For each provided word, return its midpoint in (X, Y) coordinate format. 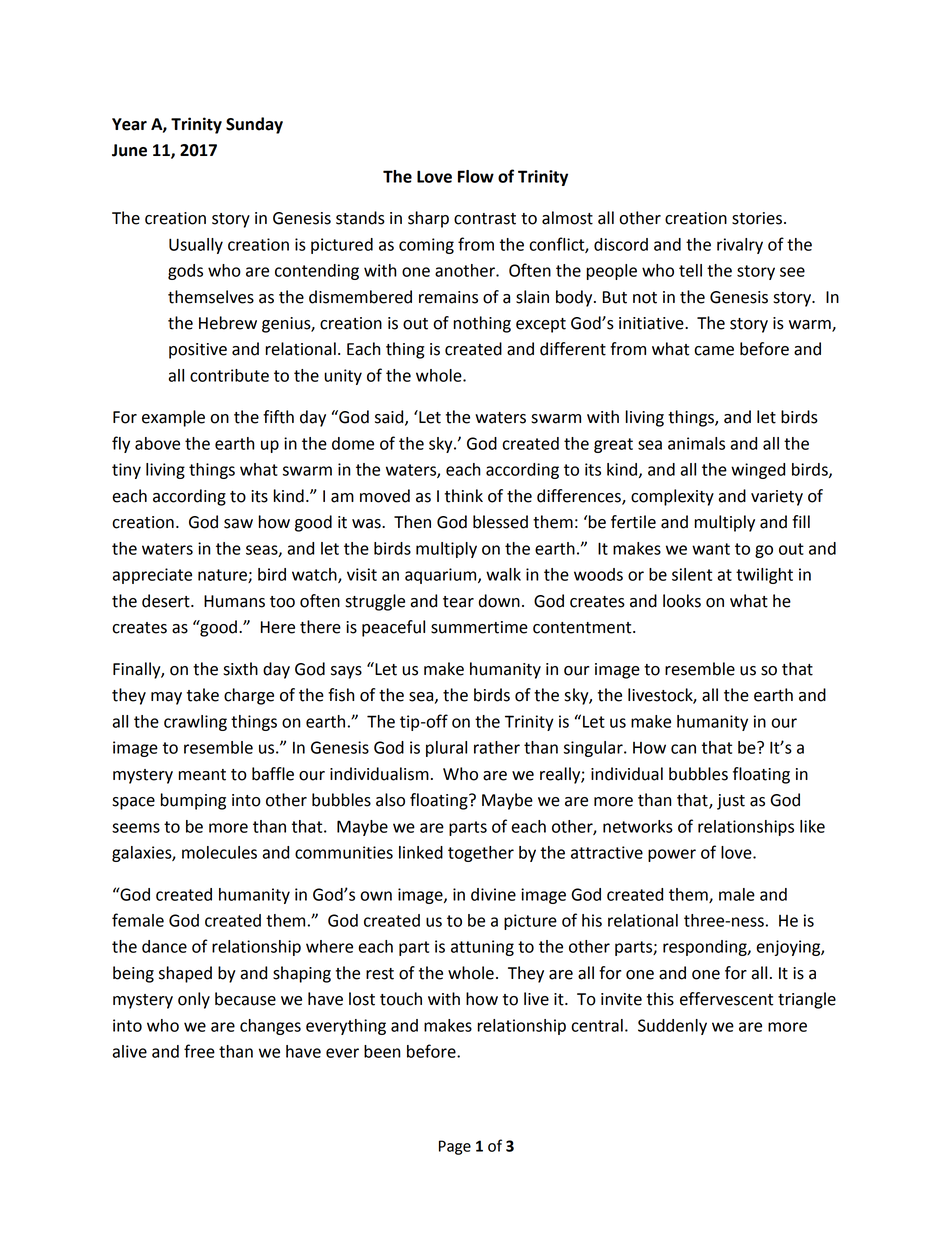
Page (455, 1147)
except (541, 325)
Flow (476, 176)
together (481, 854)
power (672, 855)
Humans (234, 601)
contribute (229, 375)
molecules (219, 852)
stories (757, 218)
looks (682, 601)
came (714, 351)
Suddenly (672, 1027)
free (199, 1051)
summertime (479, 627)
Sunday (254, 125)
